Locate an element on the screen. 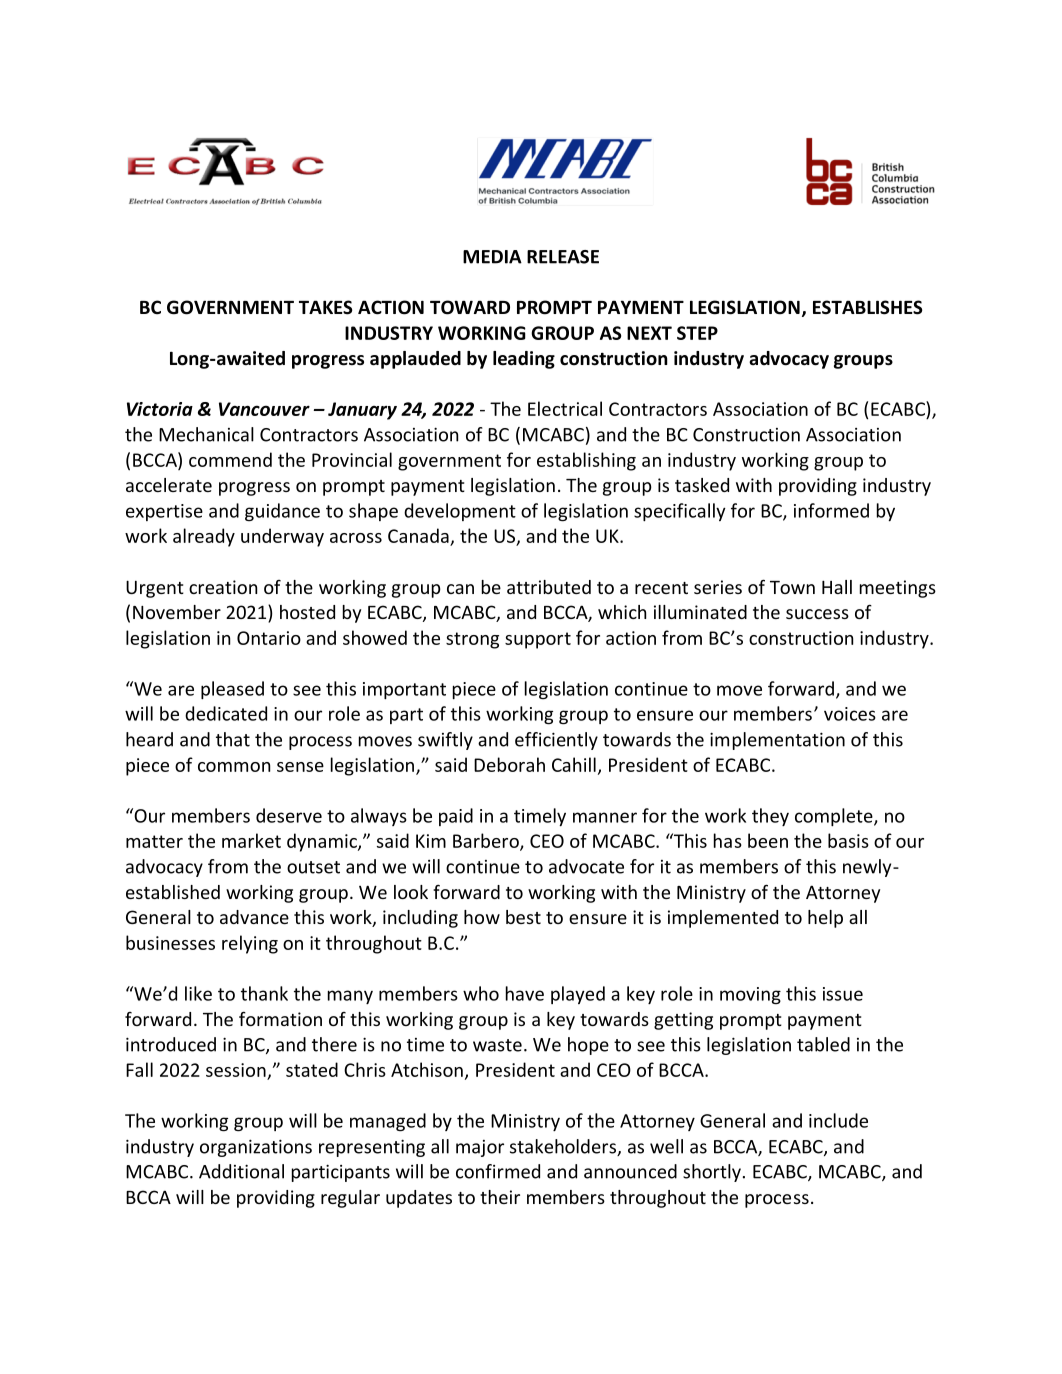 This screenshot has height=1374, width=1062. confirmed is located at coordinates (498, 1171).
